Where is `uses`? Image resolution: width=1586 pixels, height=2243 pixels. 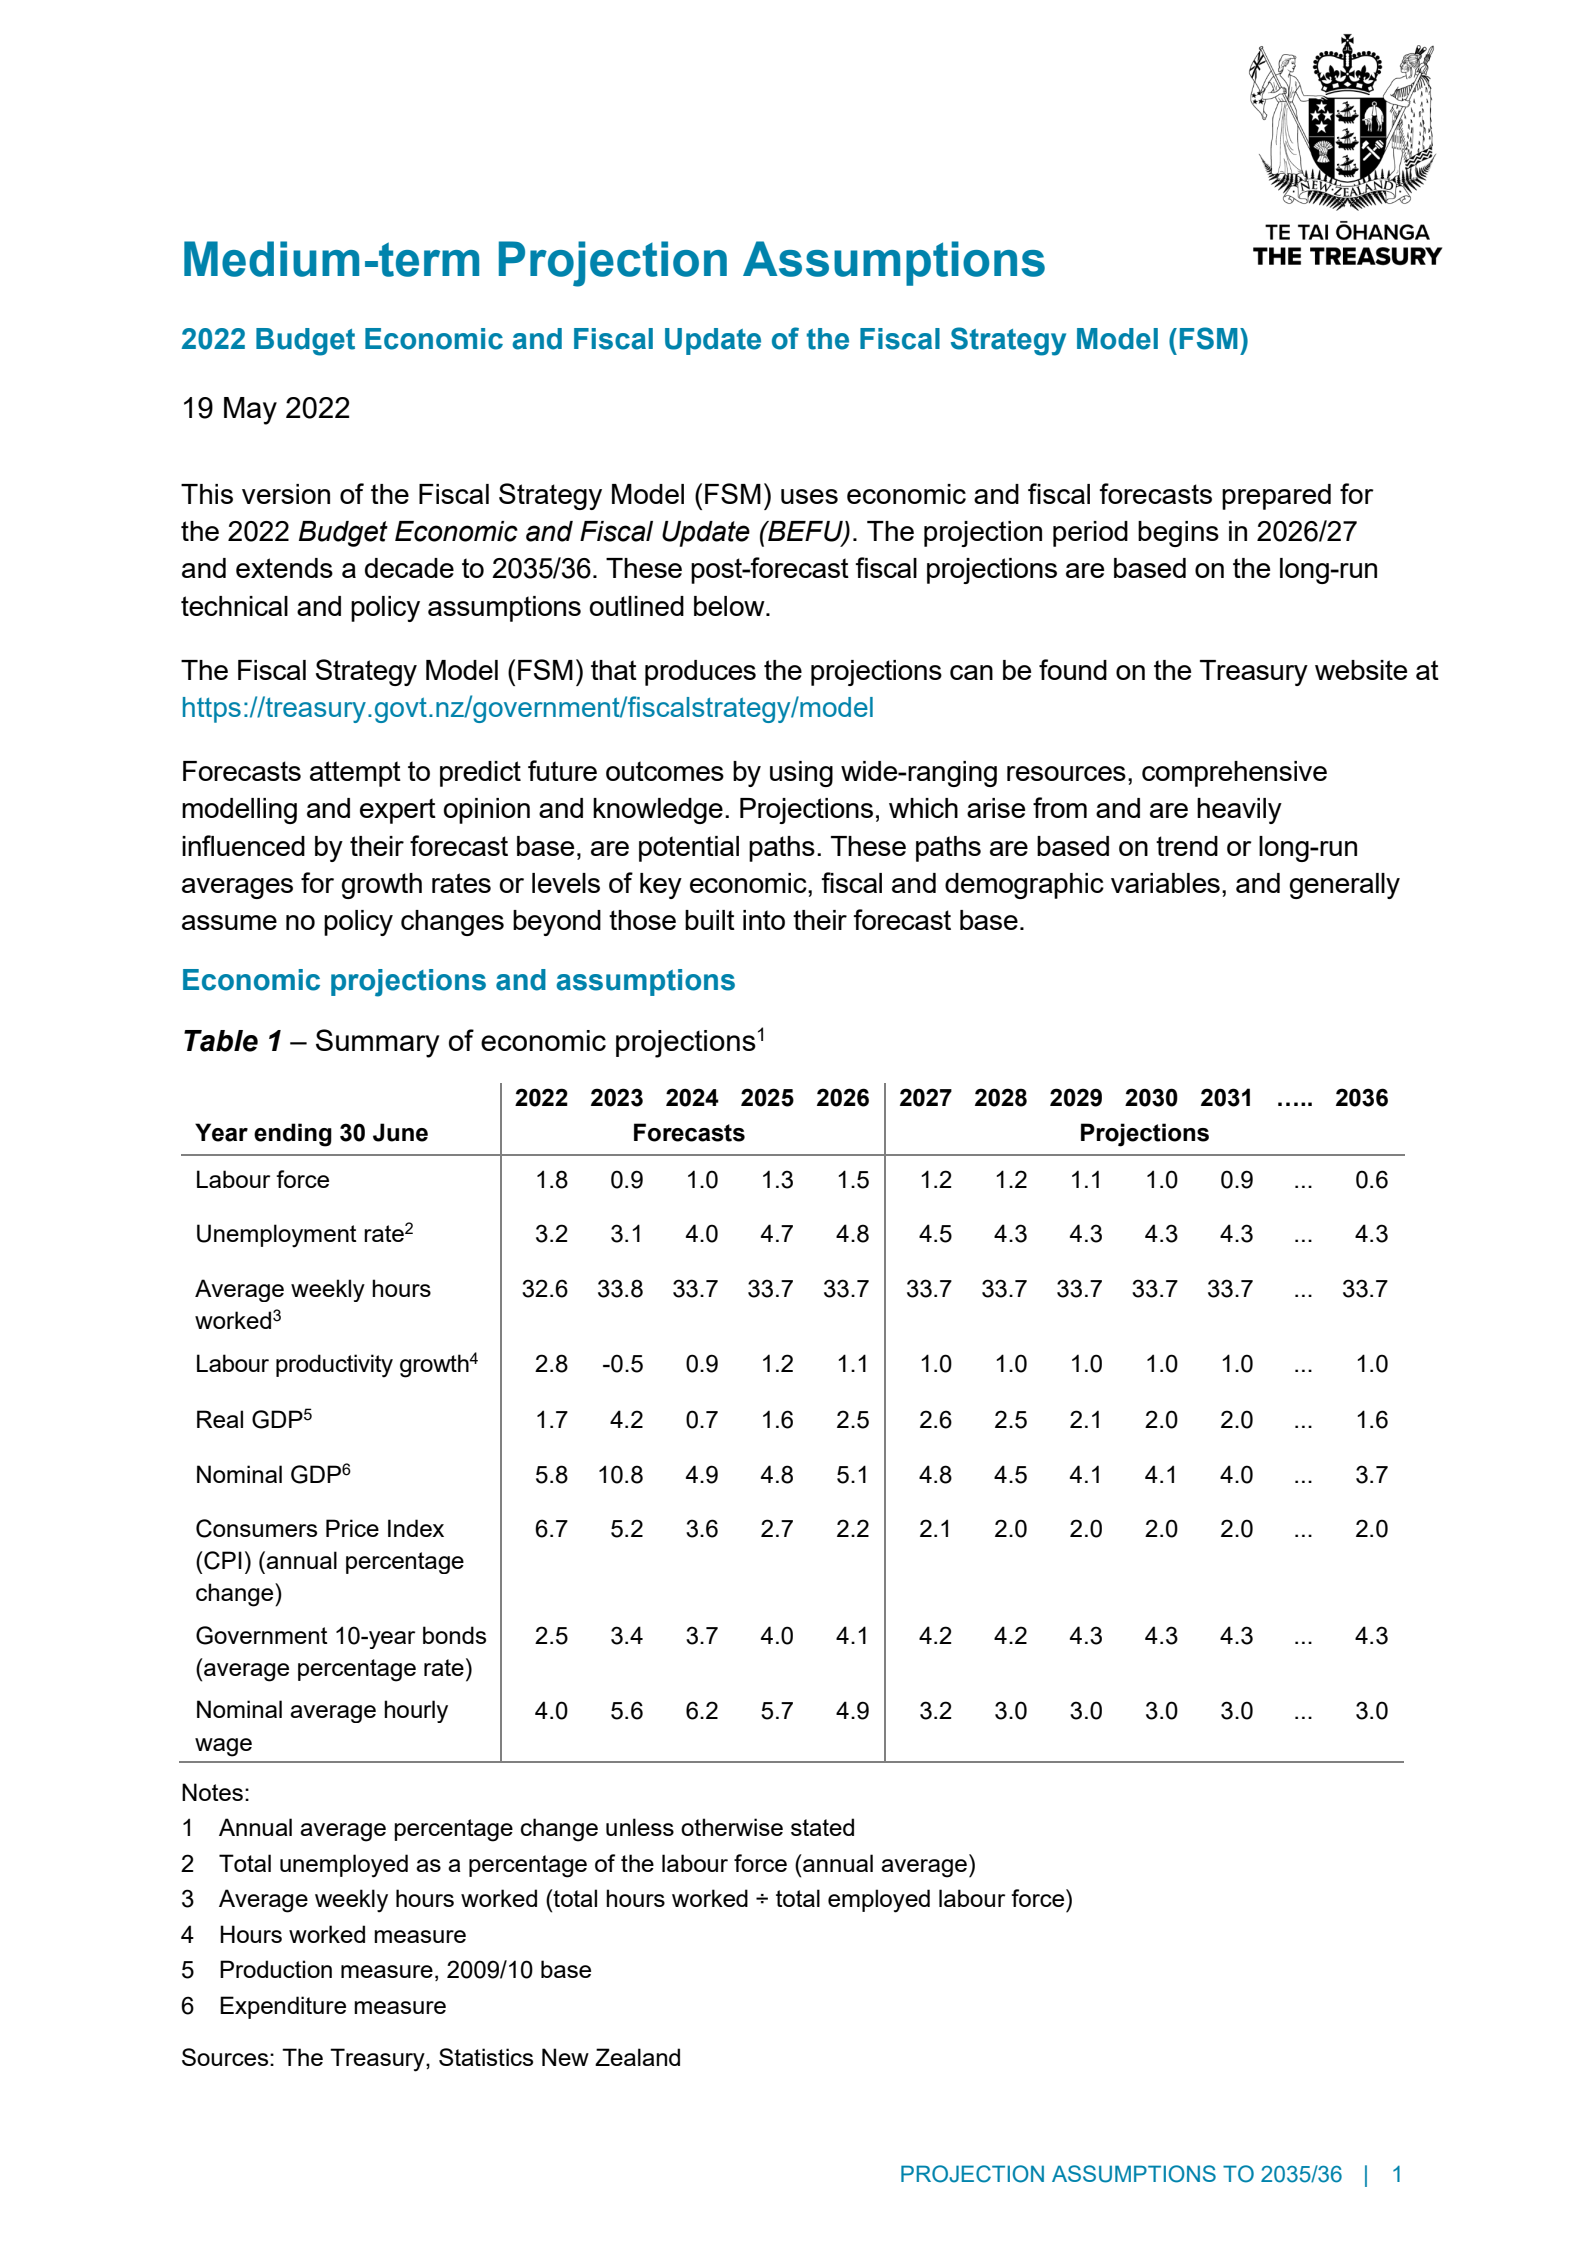
uses is located at coordinates (809, 496).
